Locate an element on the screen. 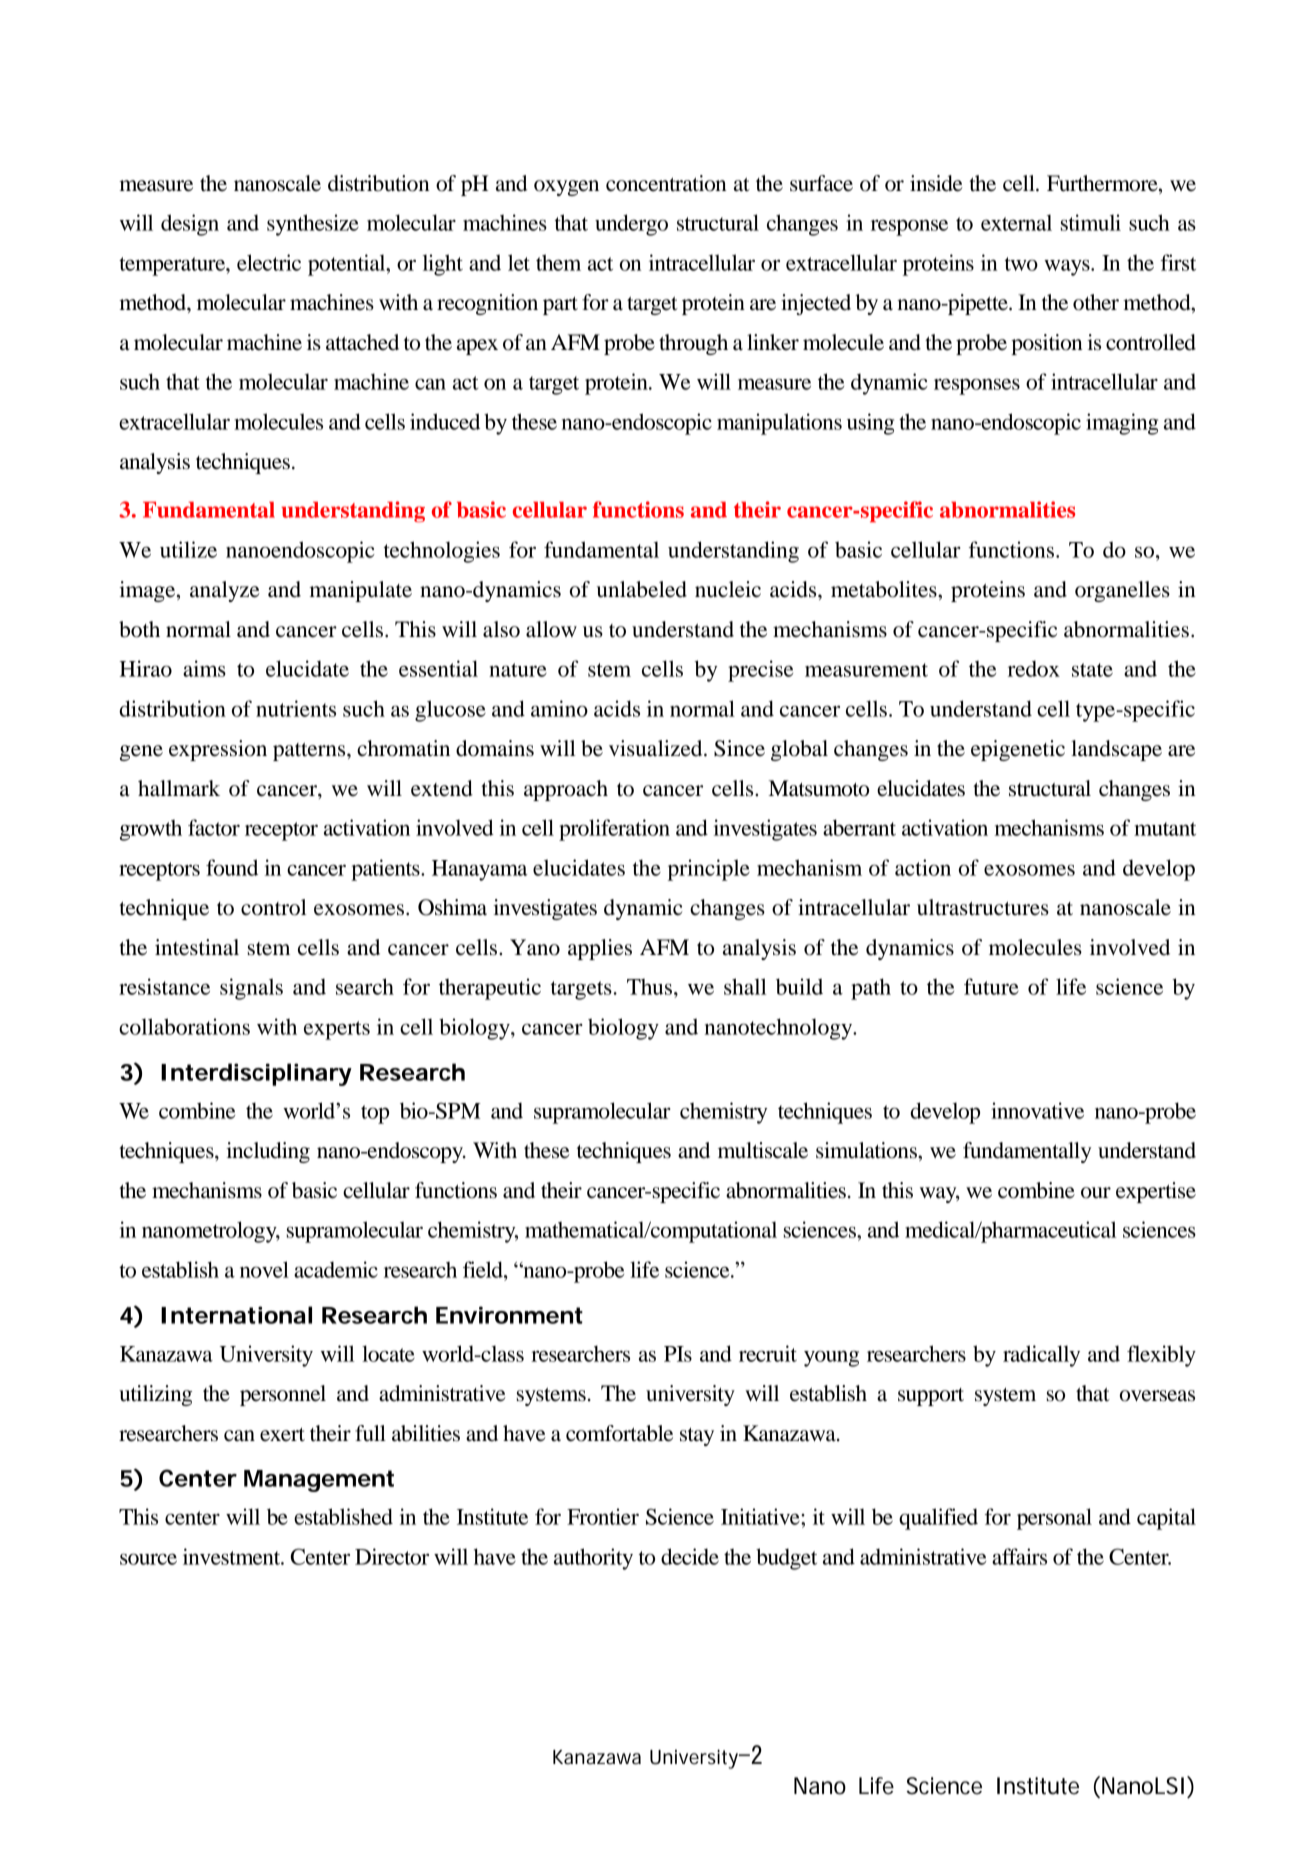 The width and height of the screenshot is (1315, 1859). Frontier is located at coordinates (603, 1516).
